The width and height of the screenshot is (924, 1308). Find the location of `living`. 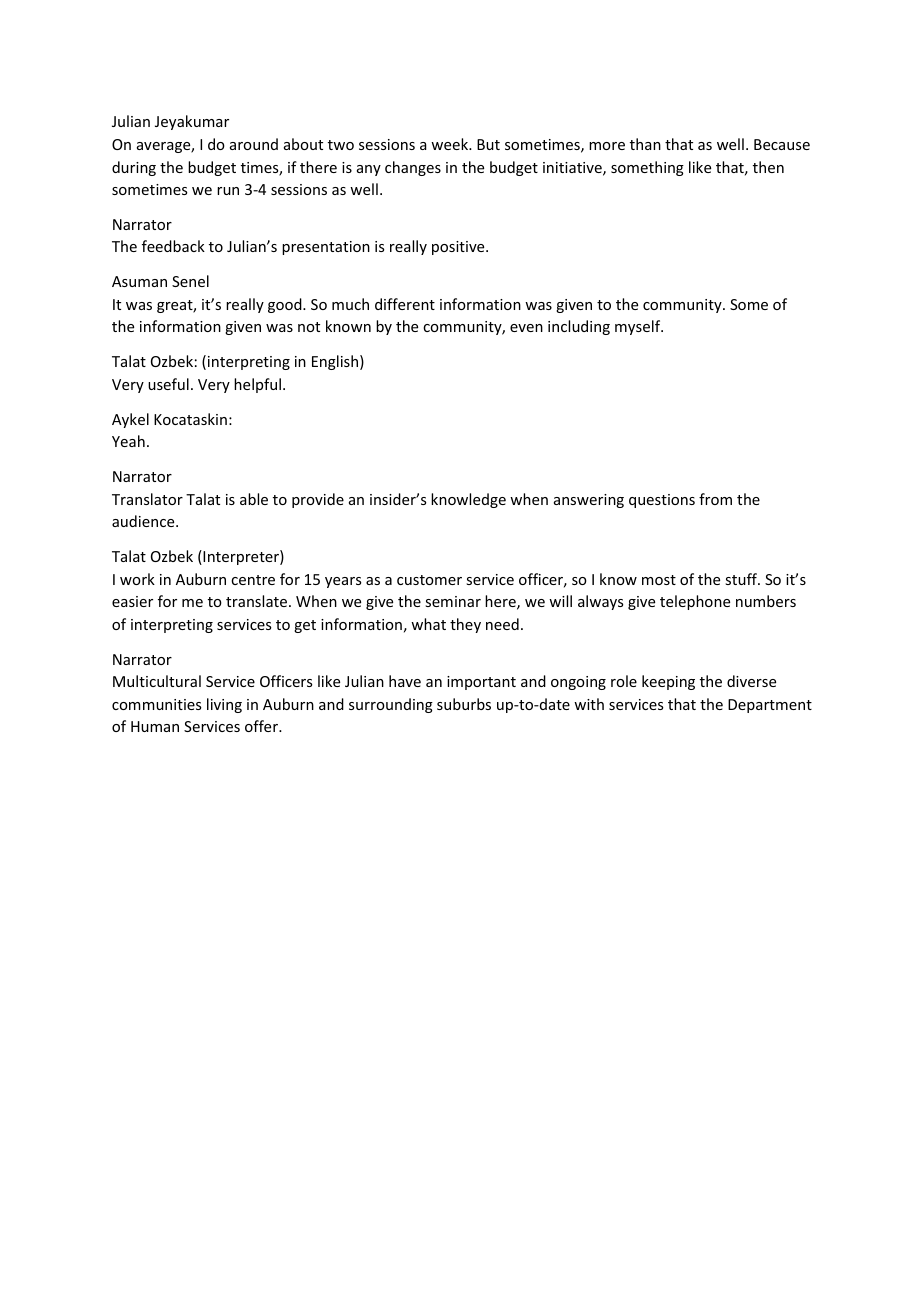

living is located at coordinates (224, 705).
